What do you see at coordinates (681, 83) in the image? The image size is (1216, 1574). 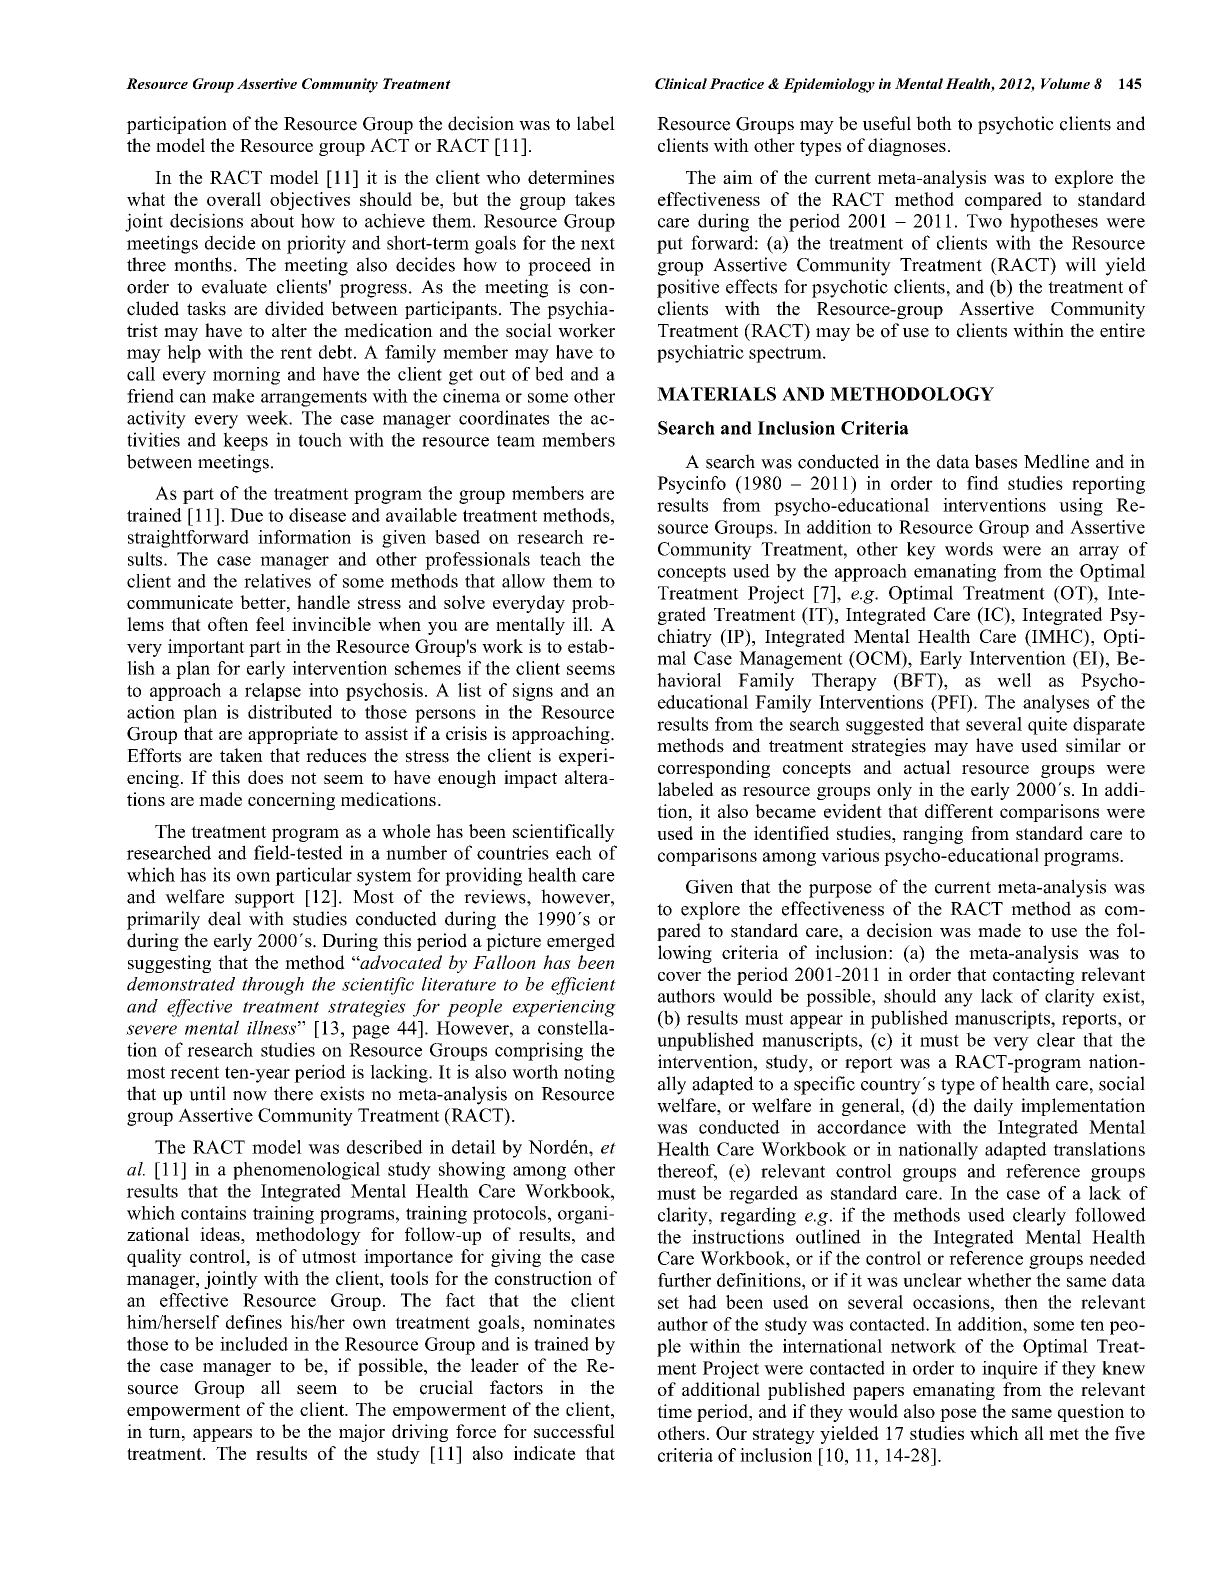 I see `Clinical` at bounding box center [681, 83].
